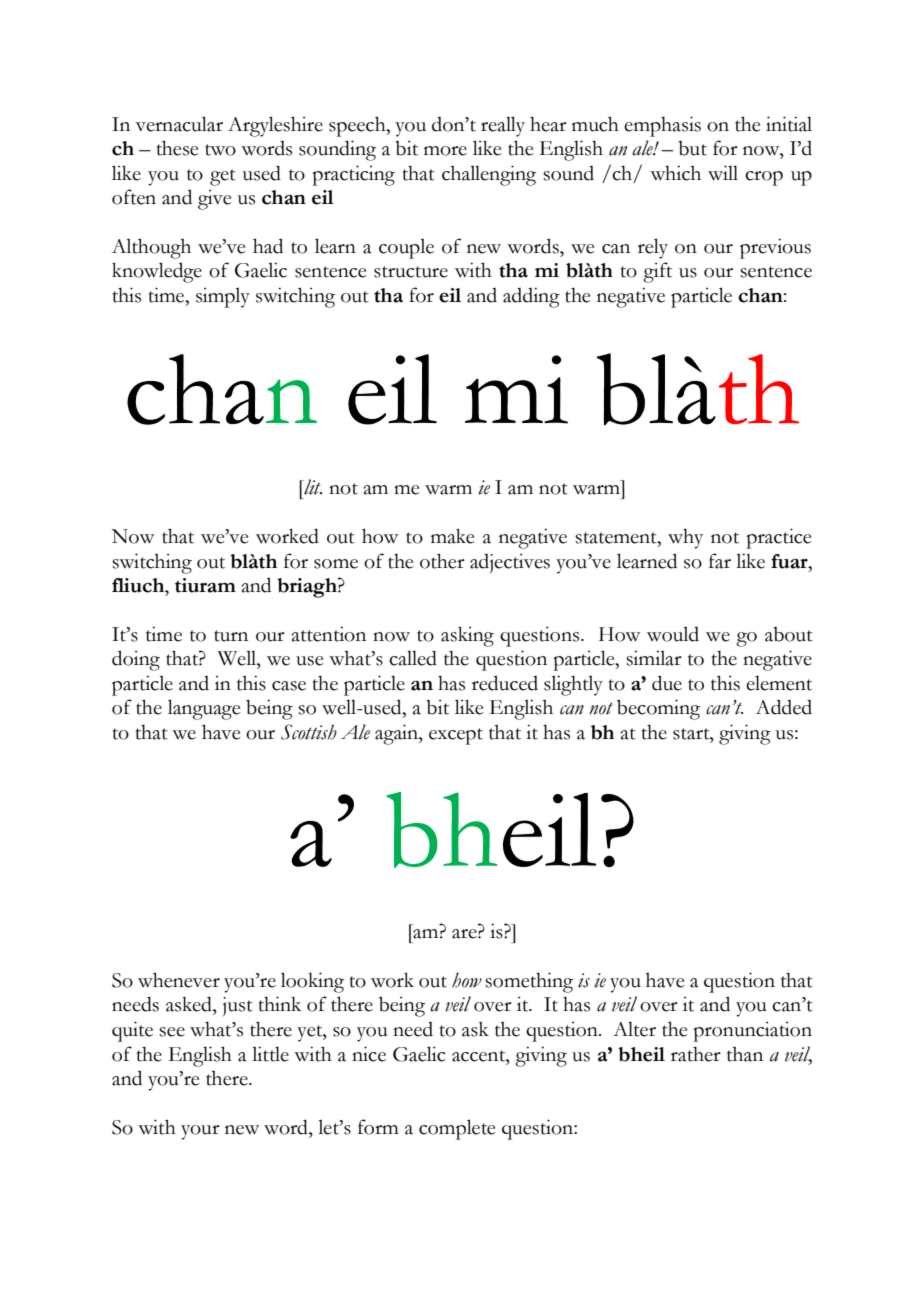 Image resolution: width=924 pixels, height=1308 pixels. I want to click on more, so click(445, 151).
